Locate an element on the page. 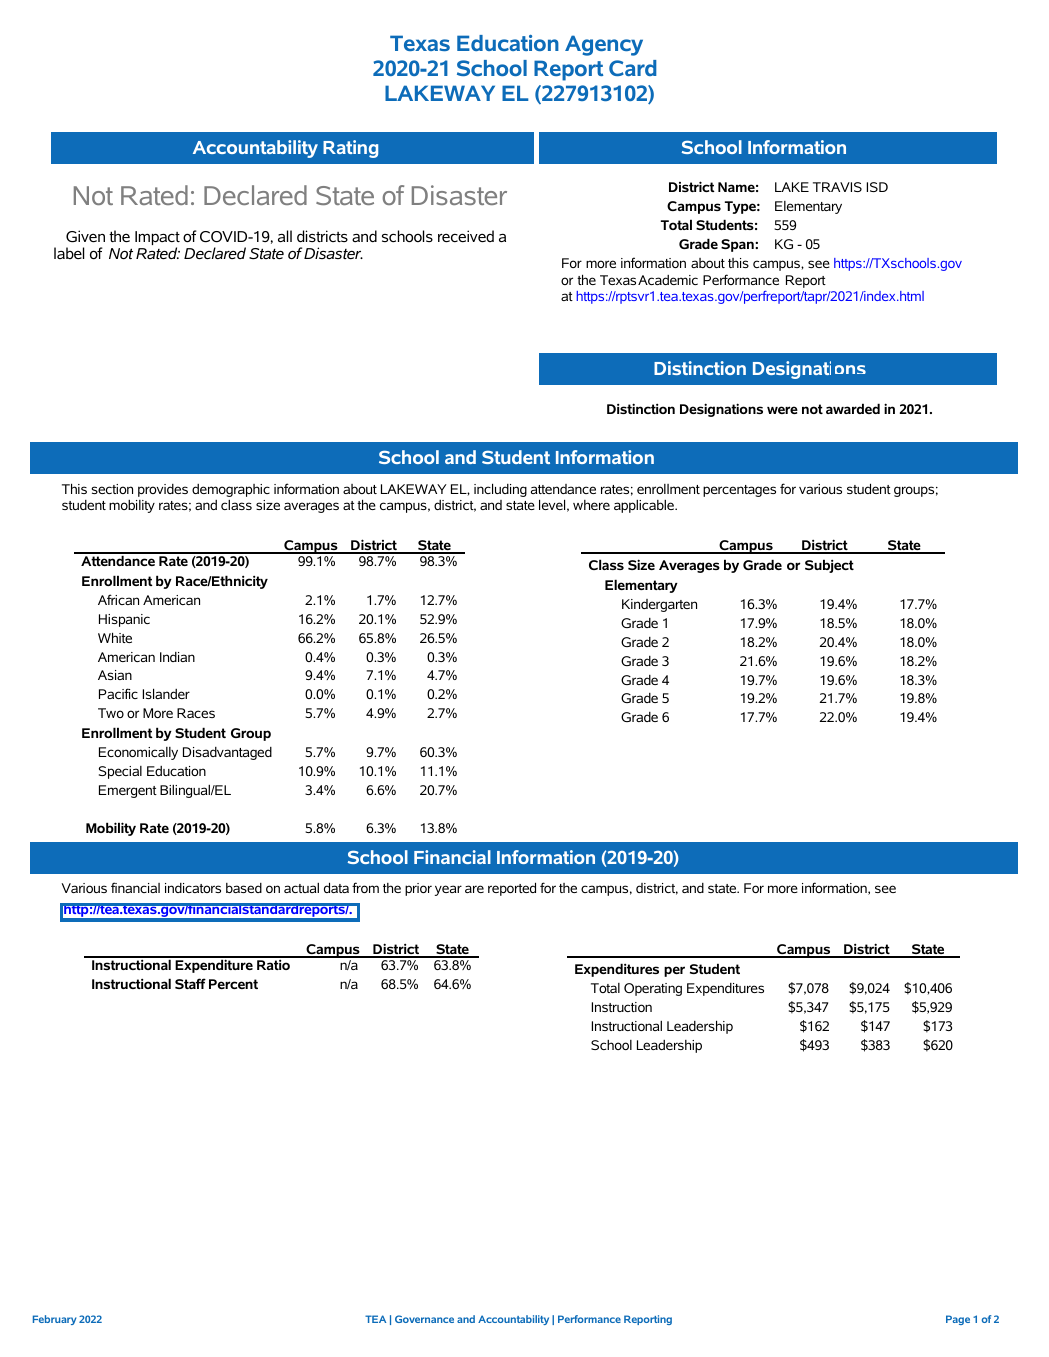 This page has height=1357, width=1049. TRAVIS is located at coordinates (837, 187).
